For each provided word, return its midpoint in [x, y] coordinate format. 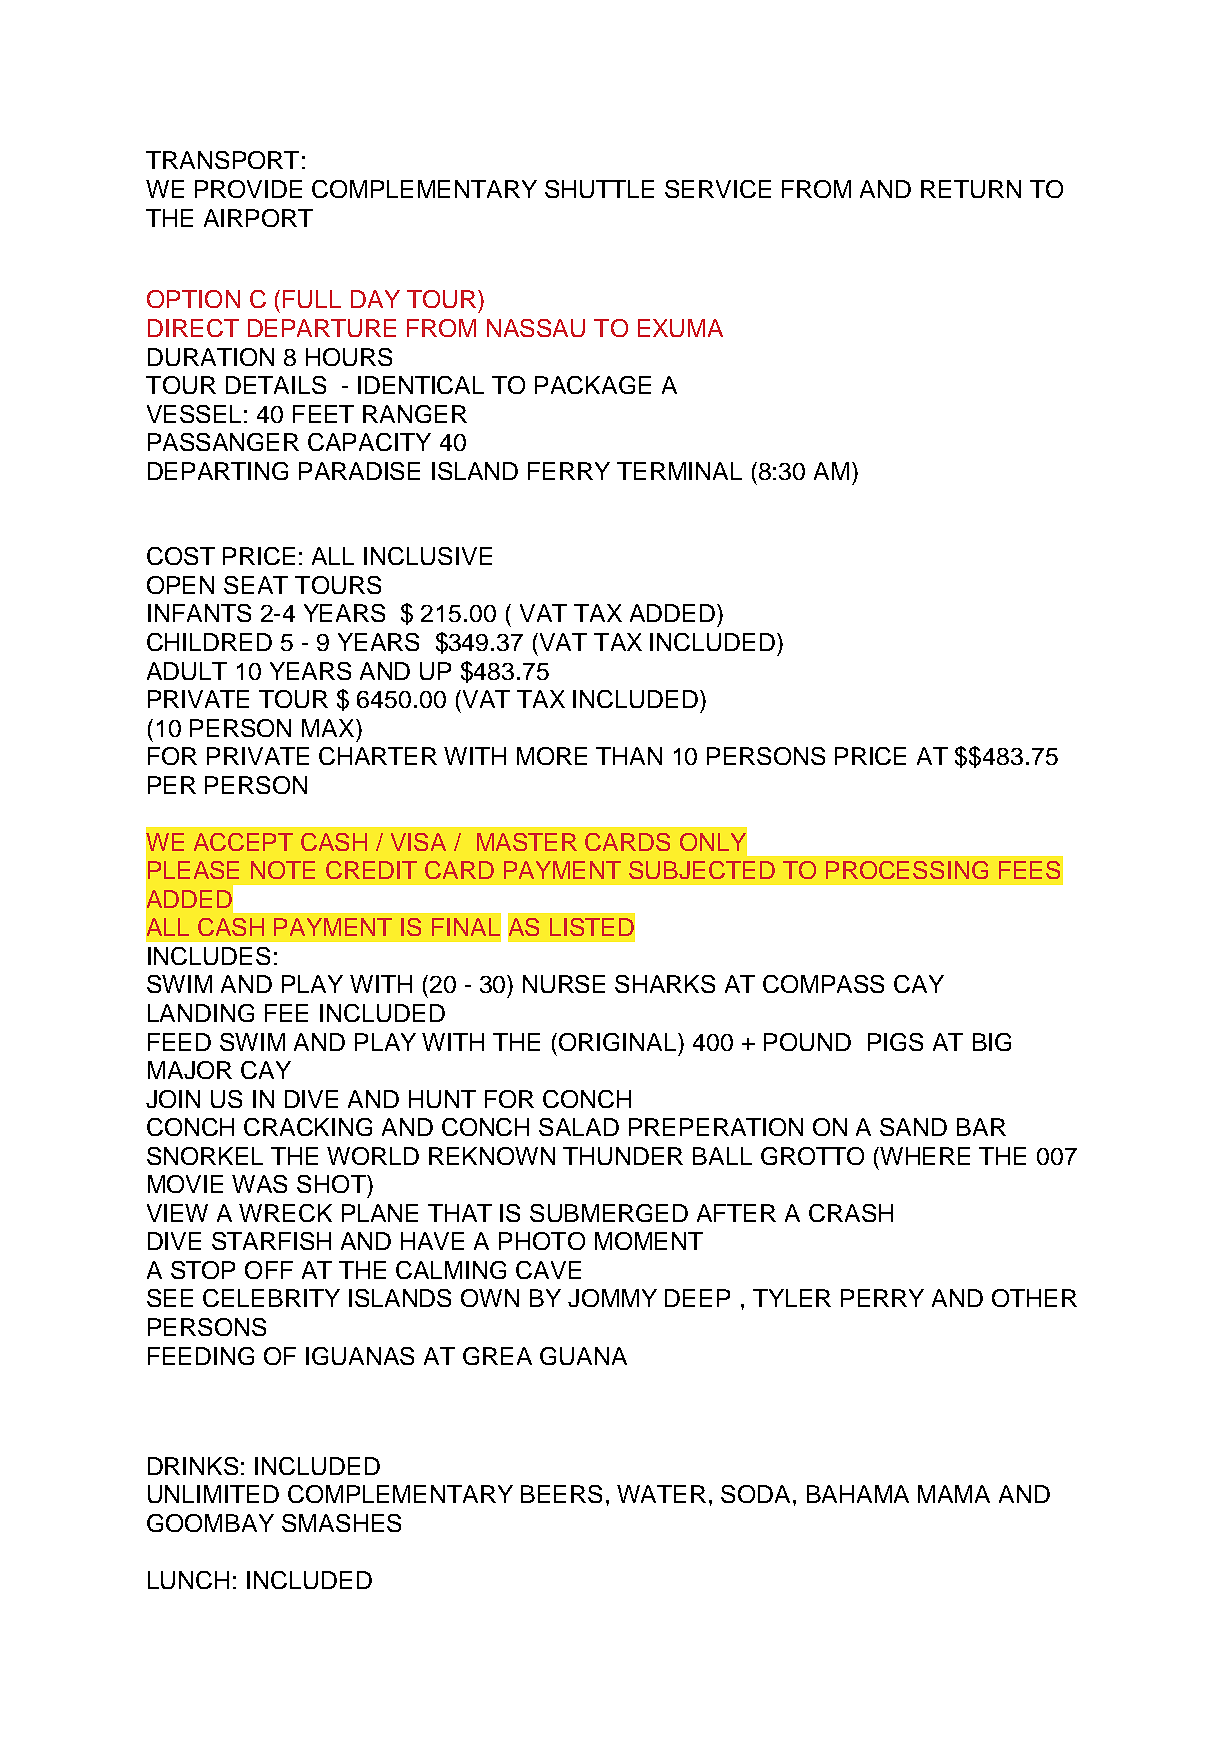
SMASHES [341, 1523]
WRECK [285, 1213]
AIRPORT [258, 218]
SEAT [256, 585]
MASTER [527, 842]
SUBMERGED [609, 1213]
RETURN [971, 189]
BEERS [561, 1494]
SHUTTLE [599, 189]
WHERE [925, 1156]
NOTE [283, 870]
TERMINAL [679, 471]
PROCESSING [907, 870]
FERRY [569, 471]
